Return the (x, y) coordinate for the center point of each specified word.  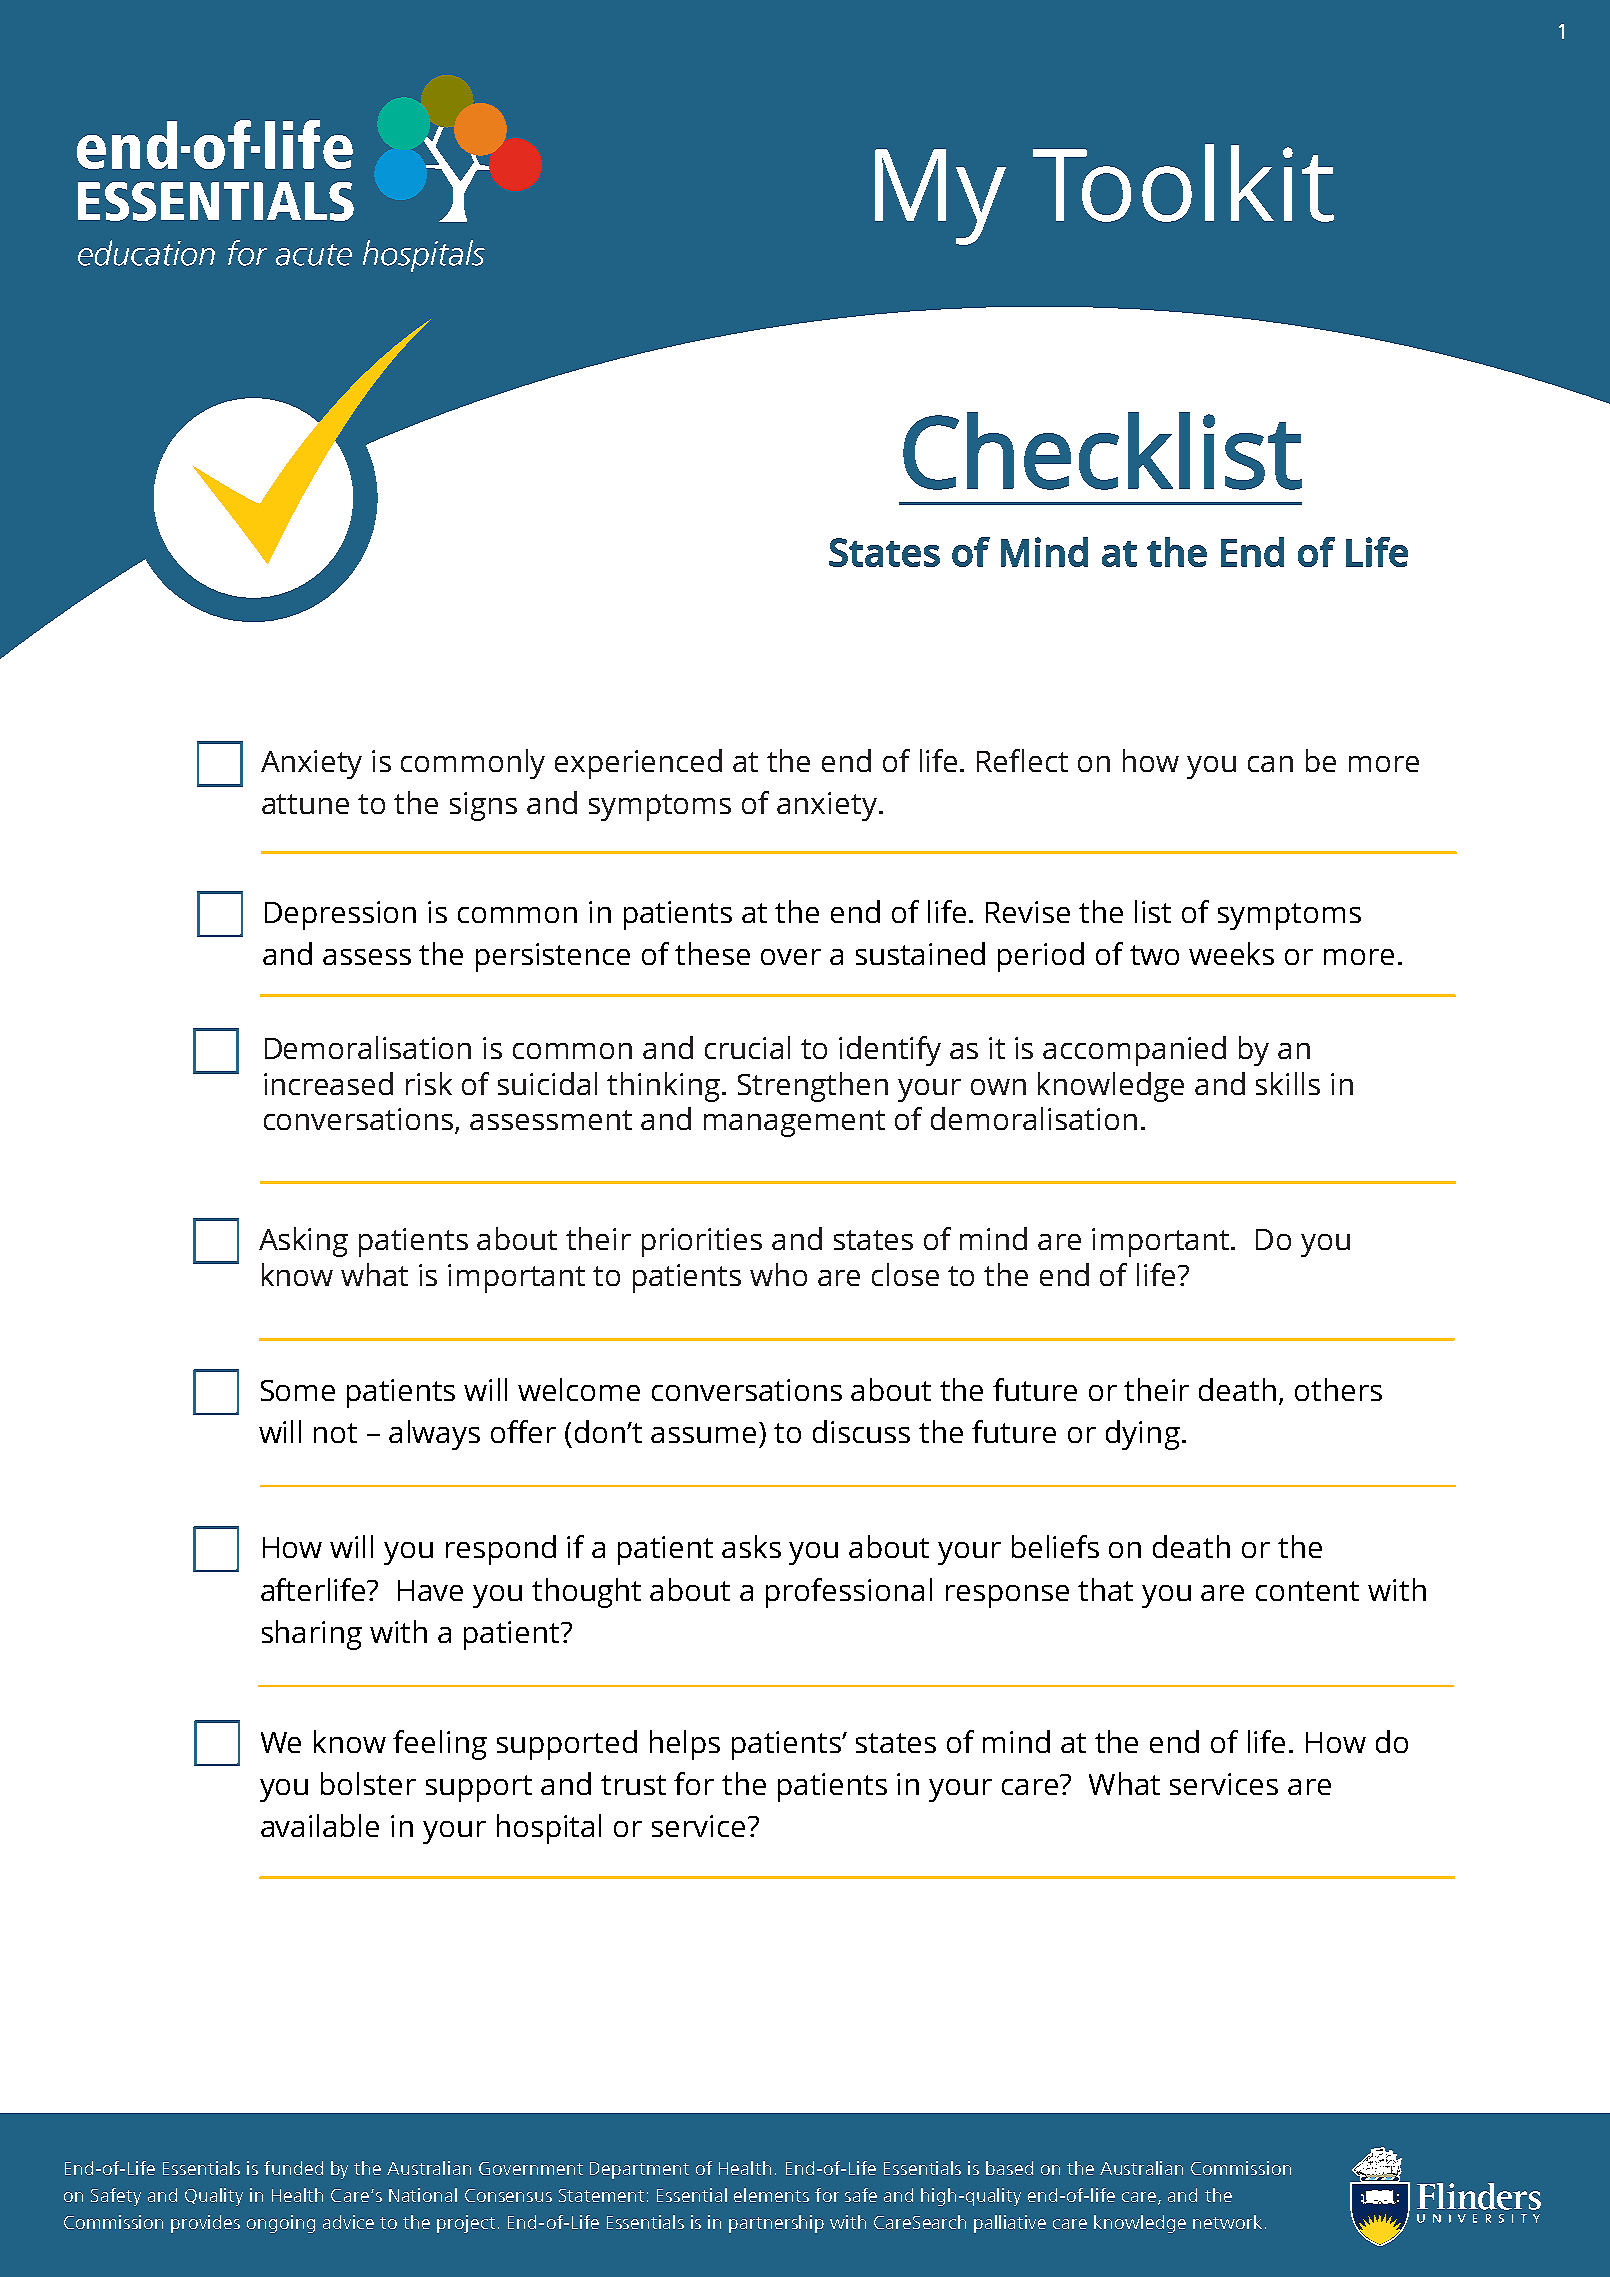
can (1270, 764)
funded (293, 2168)
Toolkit (1183, 183)
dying (1143, 1435)
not (335, 1433)
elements (771, 2195)
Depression (340, 915)
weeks (1231, 953)
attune (305, 804)
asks (751, 1546)
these (712, 953)
